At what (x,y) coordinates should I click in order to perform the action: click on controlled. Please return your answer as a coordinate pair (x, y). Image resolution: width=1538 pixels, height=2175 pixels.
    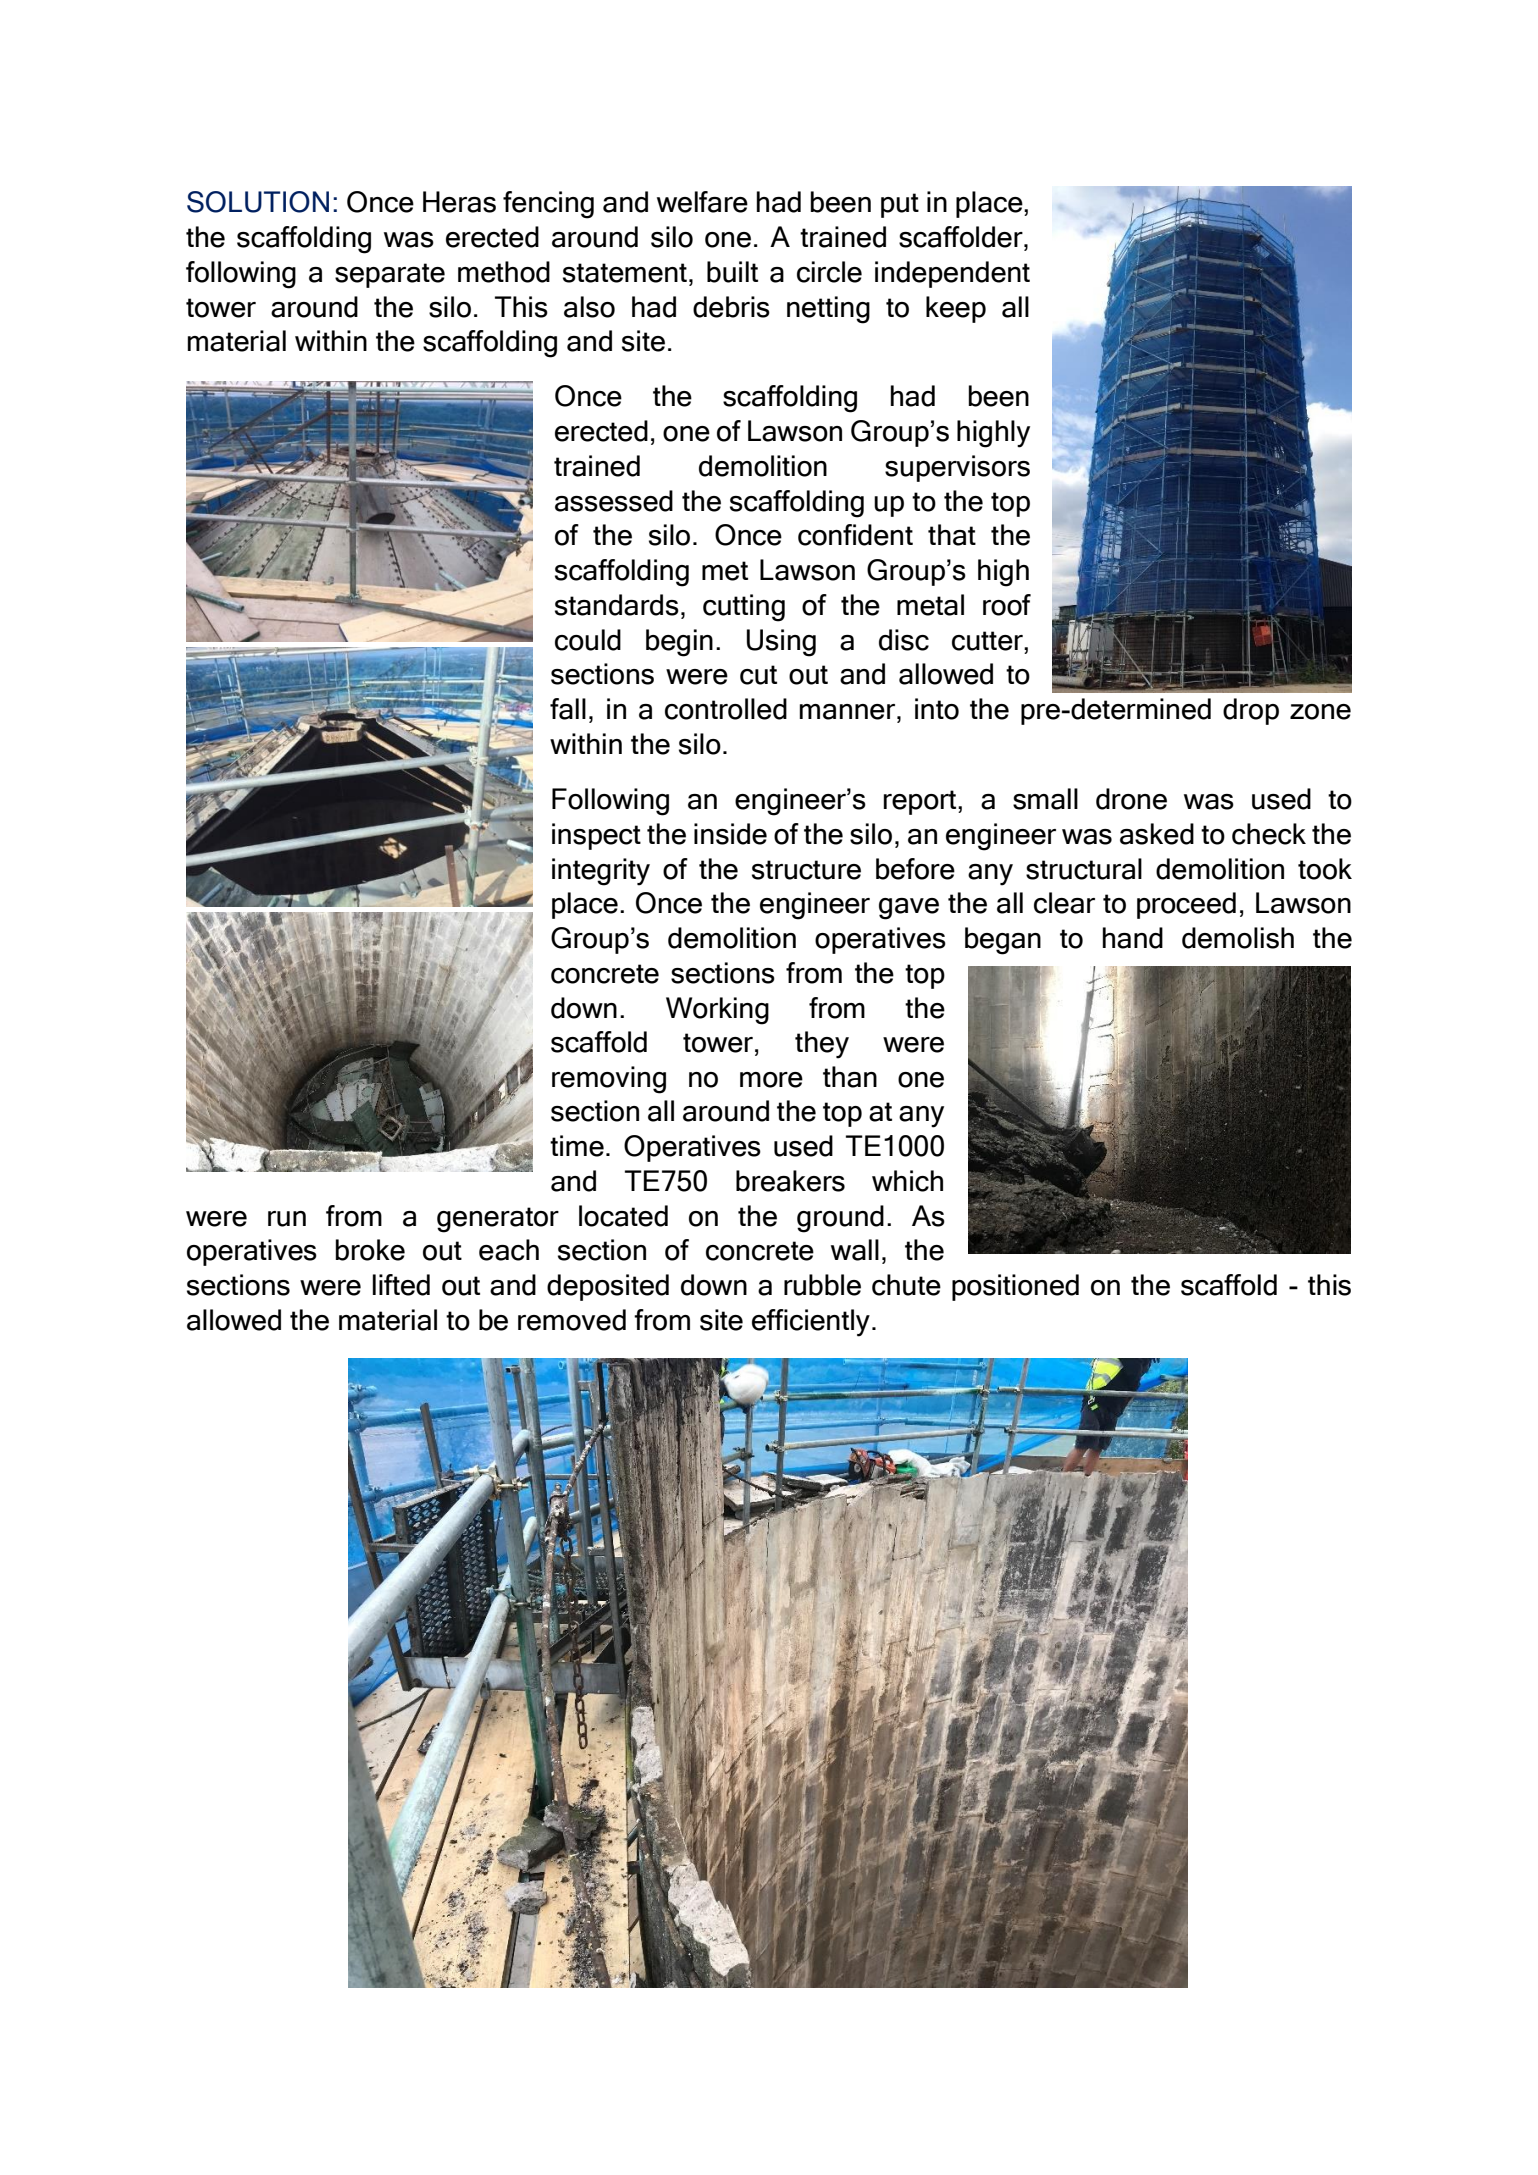
    Looking at the image, I should click on (726, 709).
